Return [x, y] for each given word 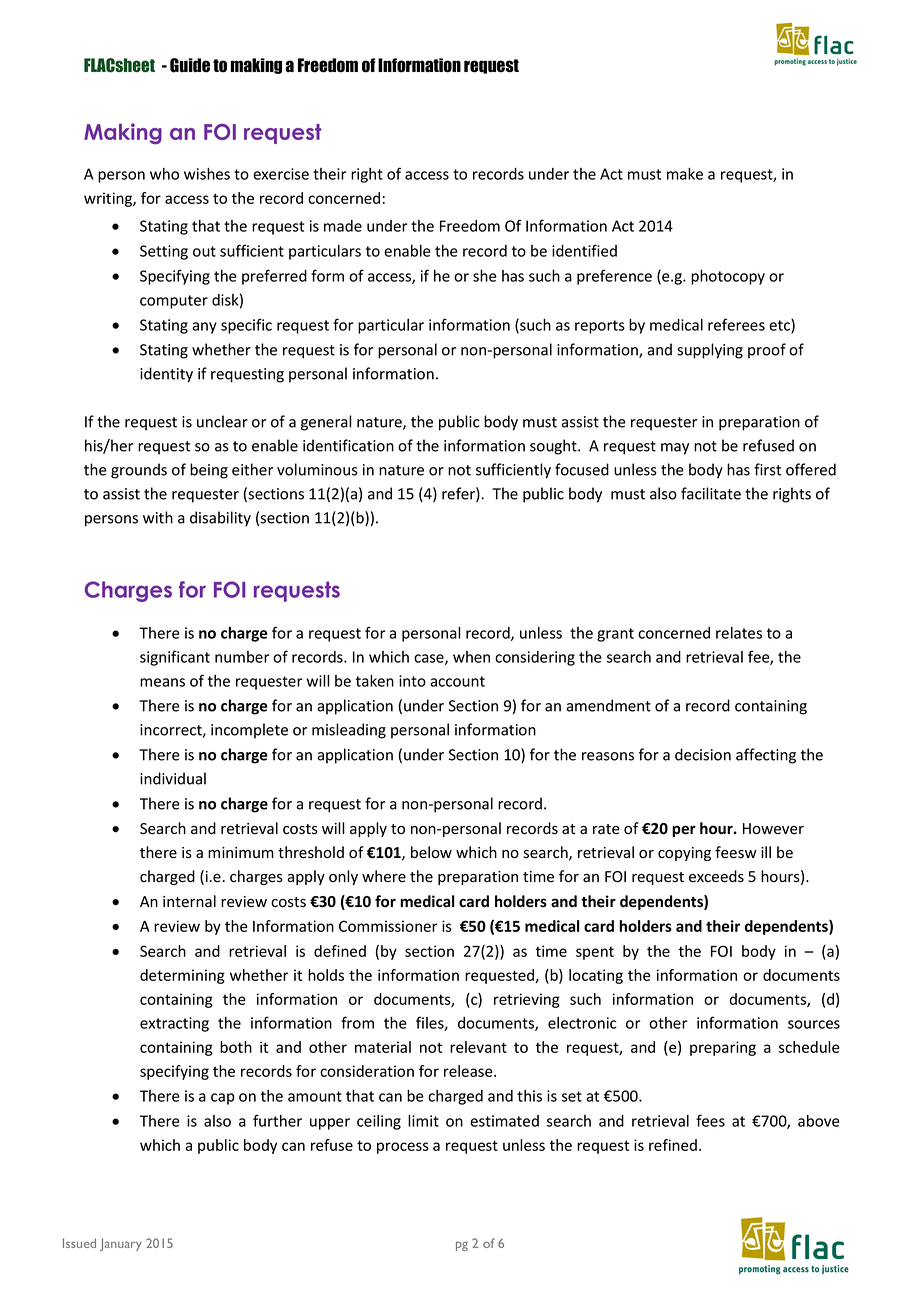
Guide [190, 65]
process [403, 1148]
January [121, 1244]
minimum [241, 852]
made [343, 226]
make [685, 174]
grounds [139, 471]
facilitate [711, 493]
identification [348, 445]
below [431, 852]
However [773, 829]
